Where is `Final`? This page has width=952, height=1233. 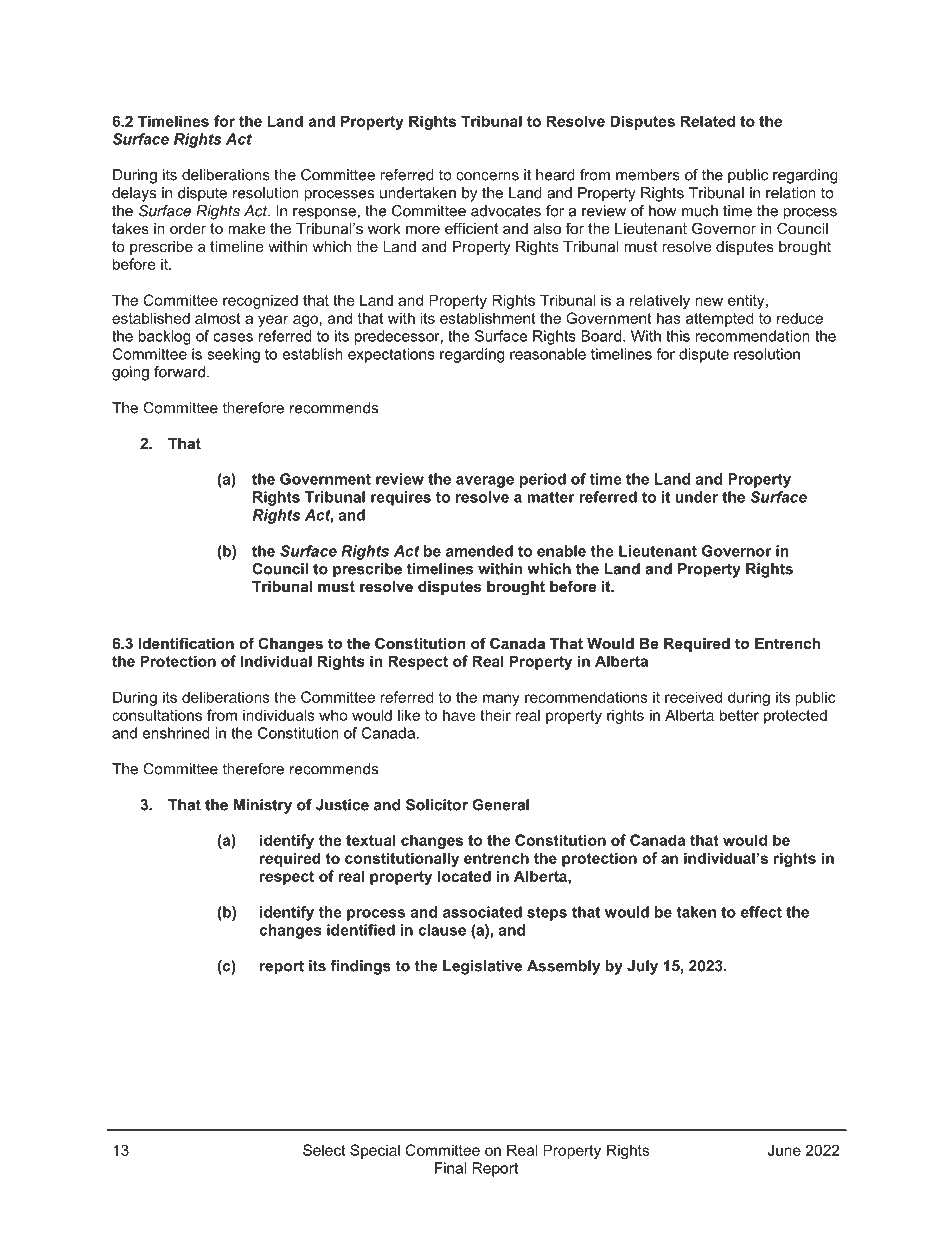
Final is located at coordinates (450, 1168).
